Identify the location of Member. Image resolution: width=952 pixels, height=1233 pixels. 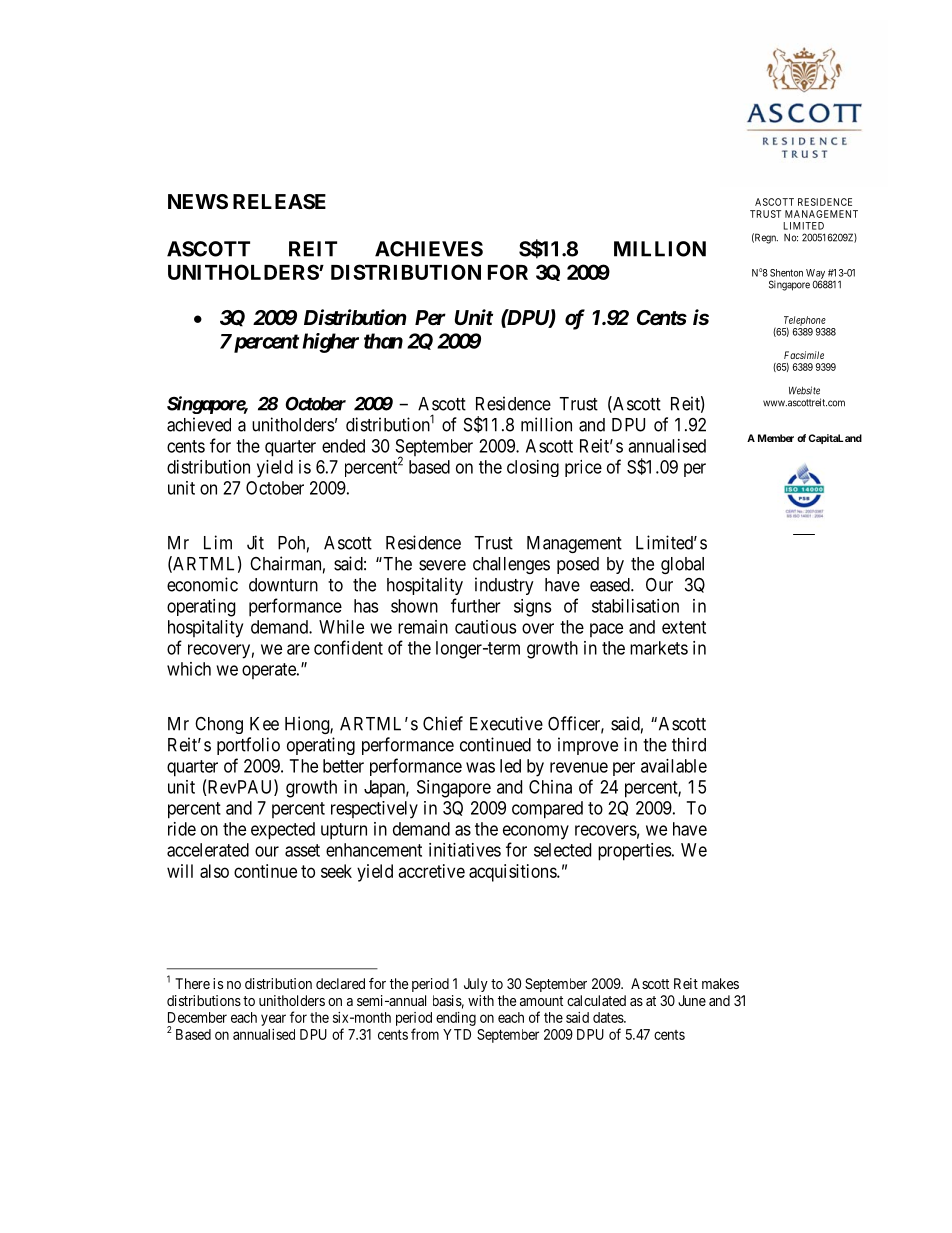
(776, 438).
